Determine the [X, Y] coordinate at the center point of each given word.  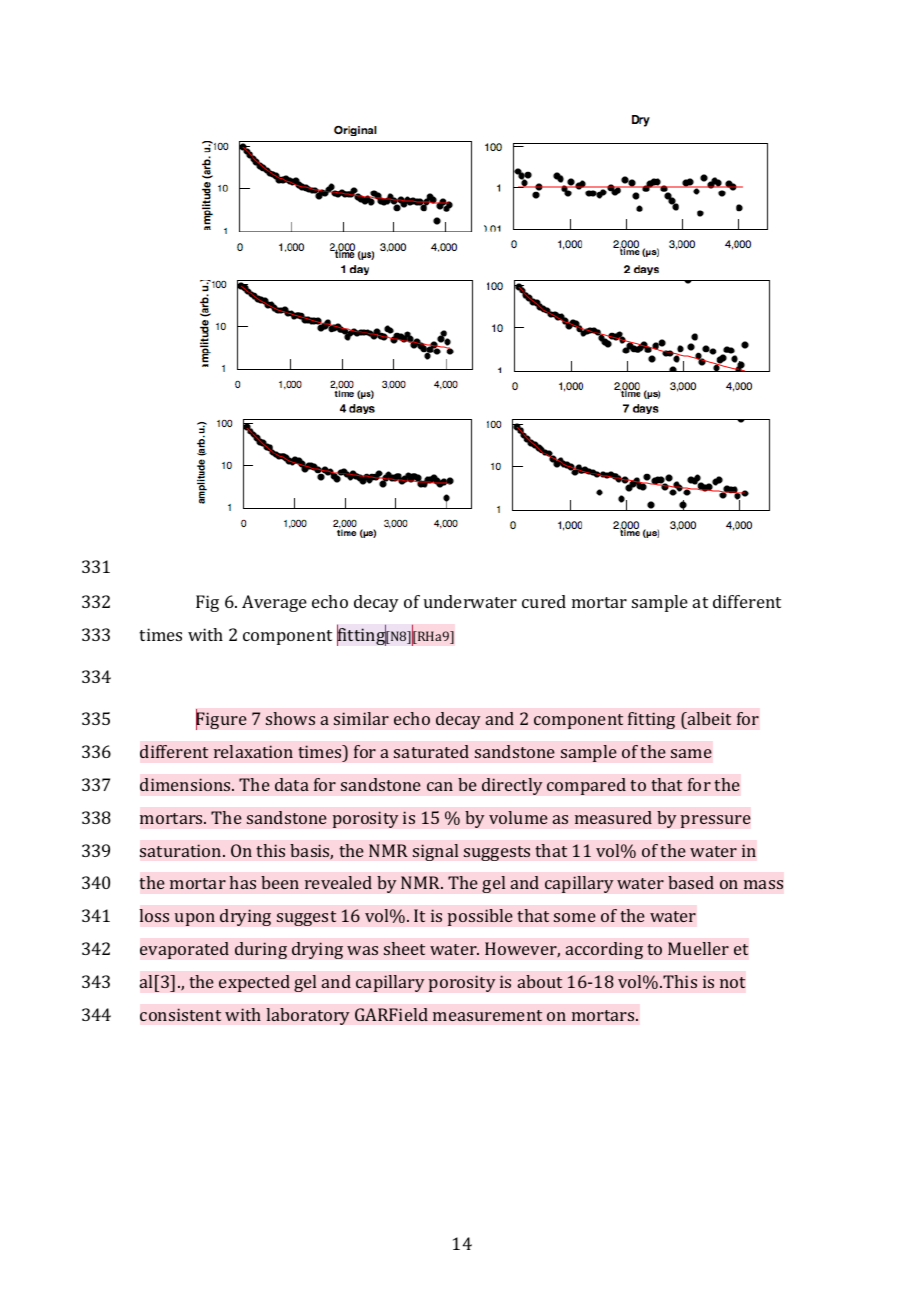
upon [194, 919]
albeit [708, 720]
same [691, 753]
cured [544, 601]
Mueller [698, 948]
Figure [221, 720]
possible [480, 917]
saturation [182, 850]
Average [274, 603]
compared [586, 786]
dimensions [186, 784]
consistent [180, 1014]
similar [361, 718]
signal [436, 852]
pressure [715, 821]
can [440, 786]
